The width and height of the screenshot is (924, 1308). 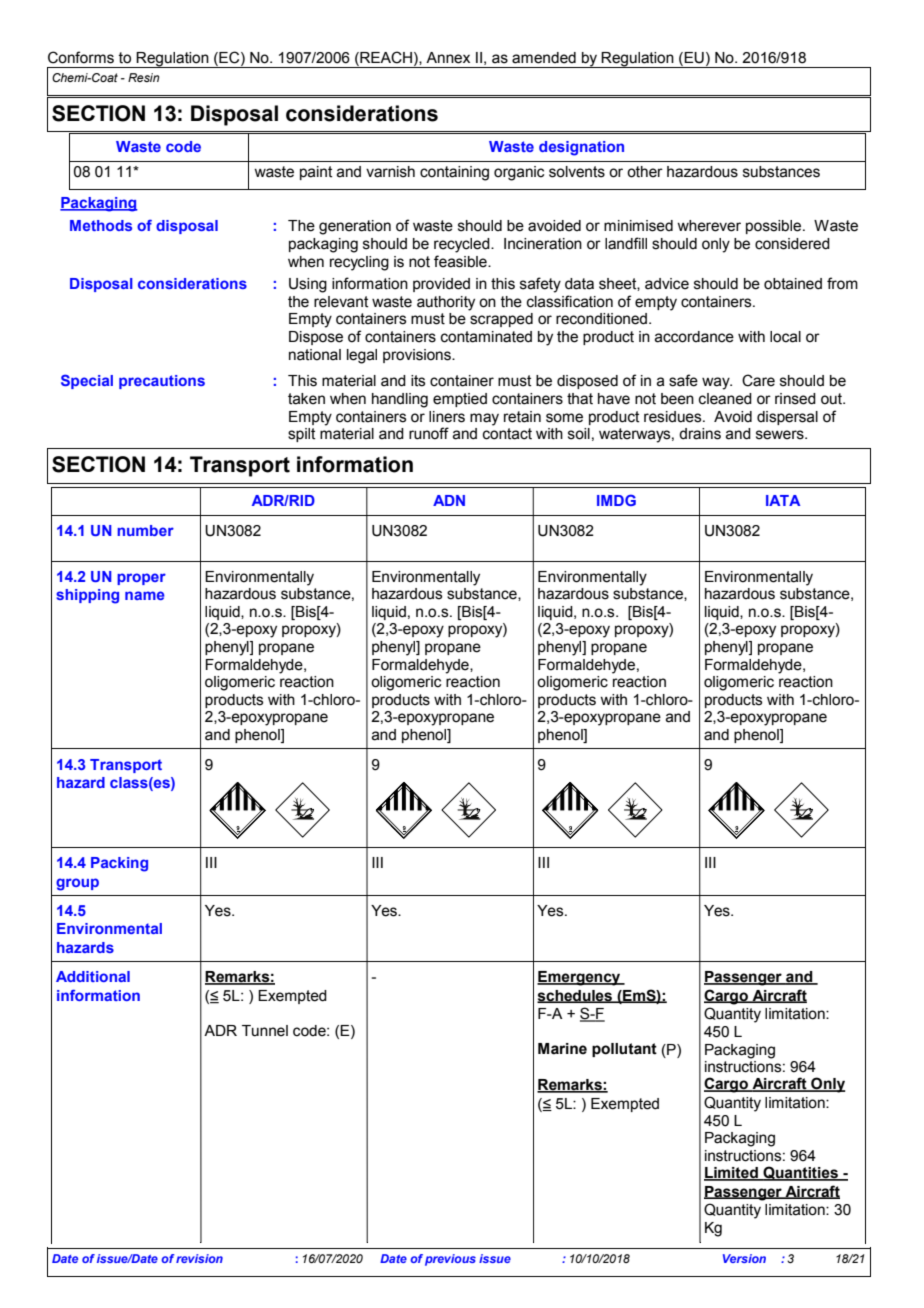 I want to click on local, so click(x=785, y=337).
